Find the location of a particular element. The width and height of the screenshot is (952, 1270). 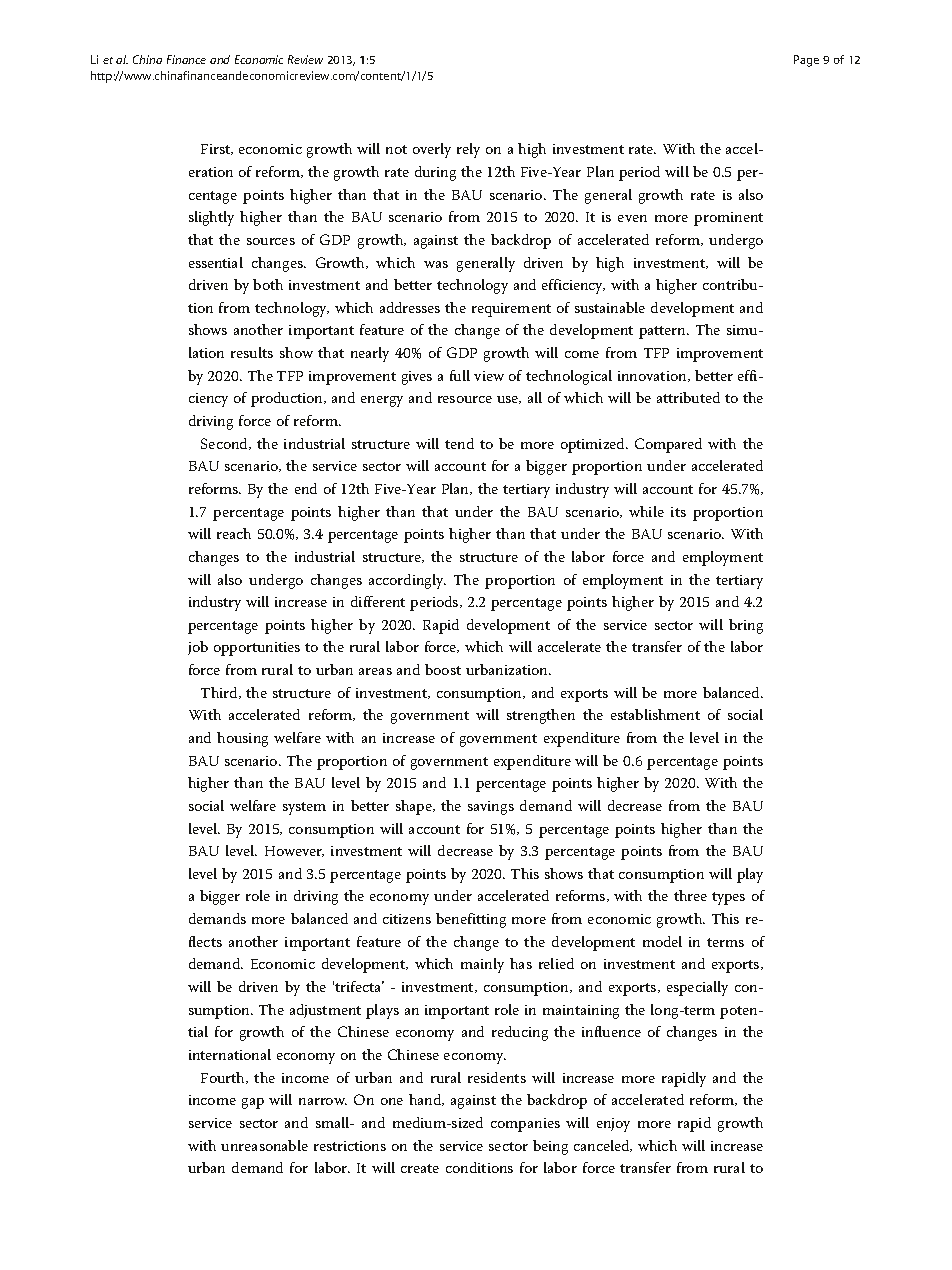

full is located at coordinates (460, 375).
